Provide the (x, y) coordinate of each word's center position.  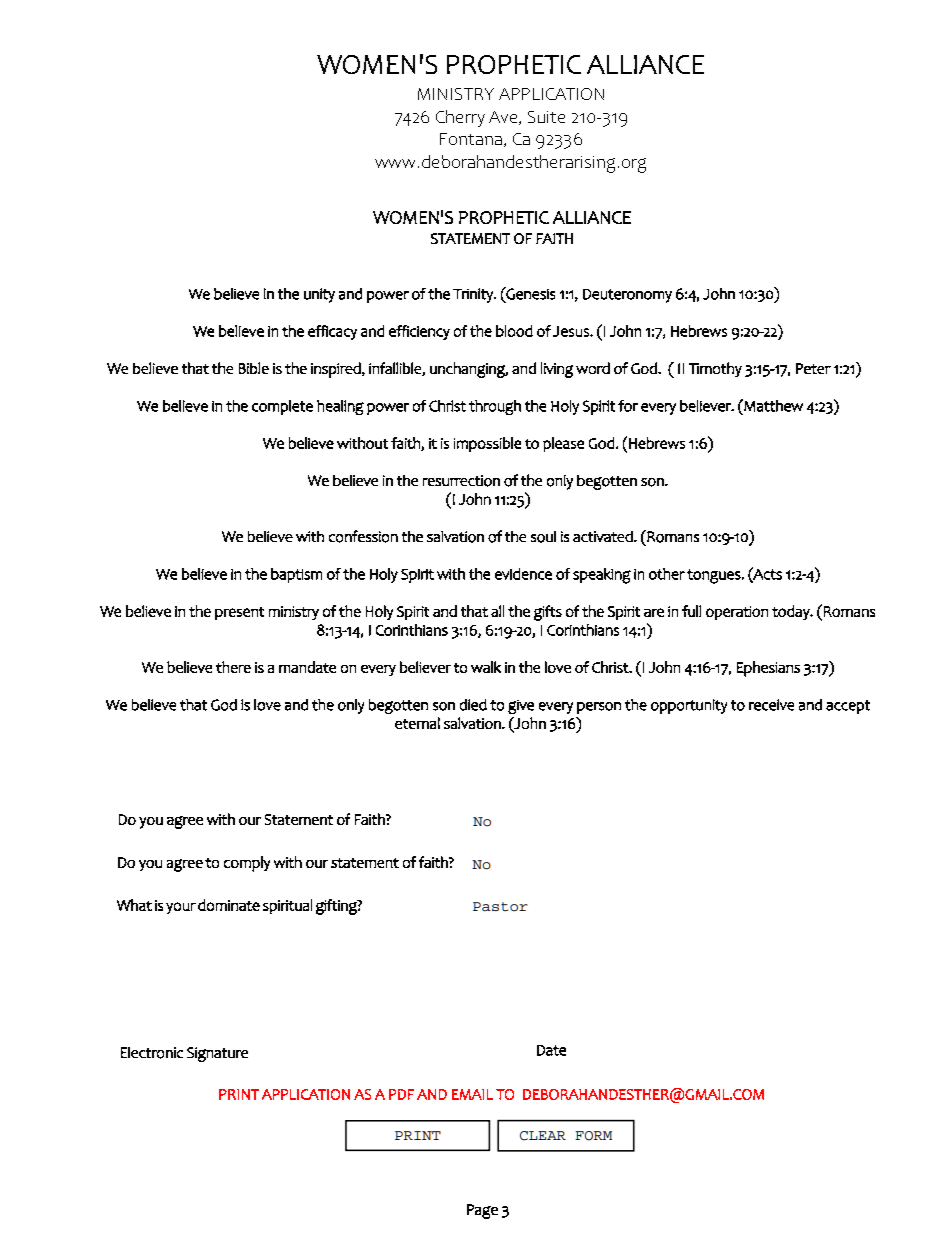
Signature (217, 1054)
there (233, 667)
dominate (229, 905)
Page (482, 1211)
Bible (254, 368)
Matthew (772, 405)
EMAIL (472, 1094)
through (495, 407)
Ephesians (768, 669)
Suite (546, 117)
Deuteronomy (627, 296)
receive (771, 705)
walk (486, 667)
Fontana (471, 139)
